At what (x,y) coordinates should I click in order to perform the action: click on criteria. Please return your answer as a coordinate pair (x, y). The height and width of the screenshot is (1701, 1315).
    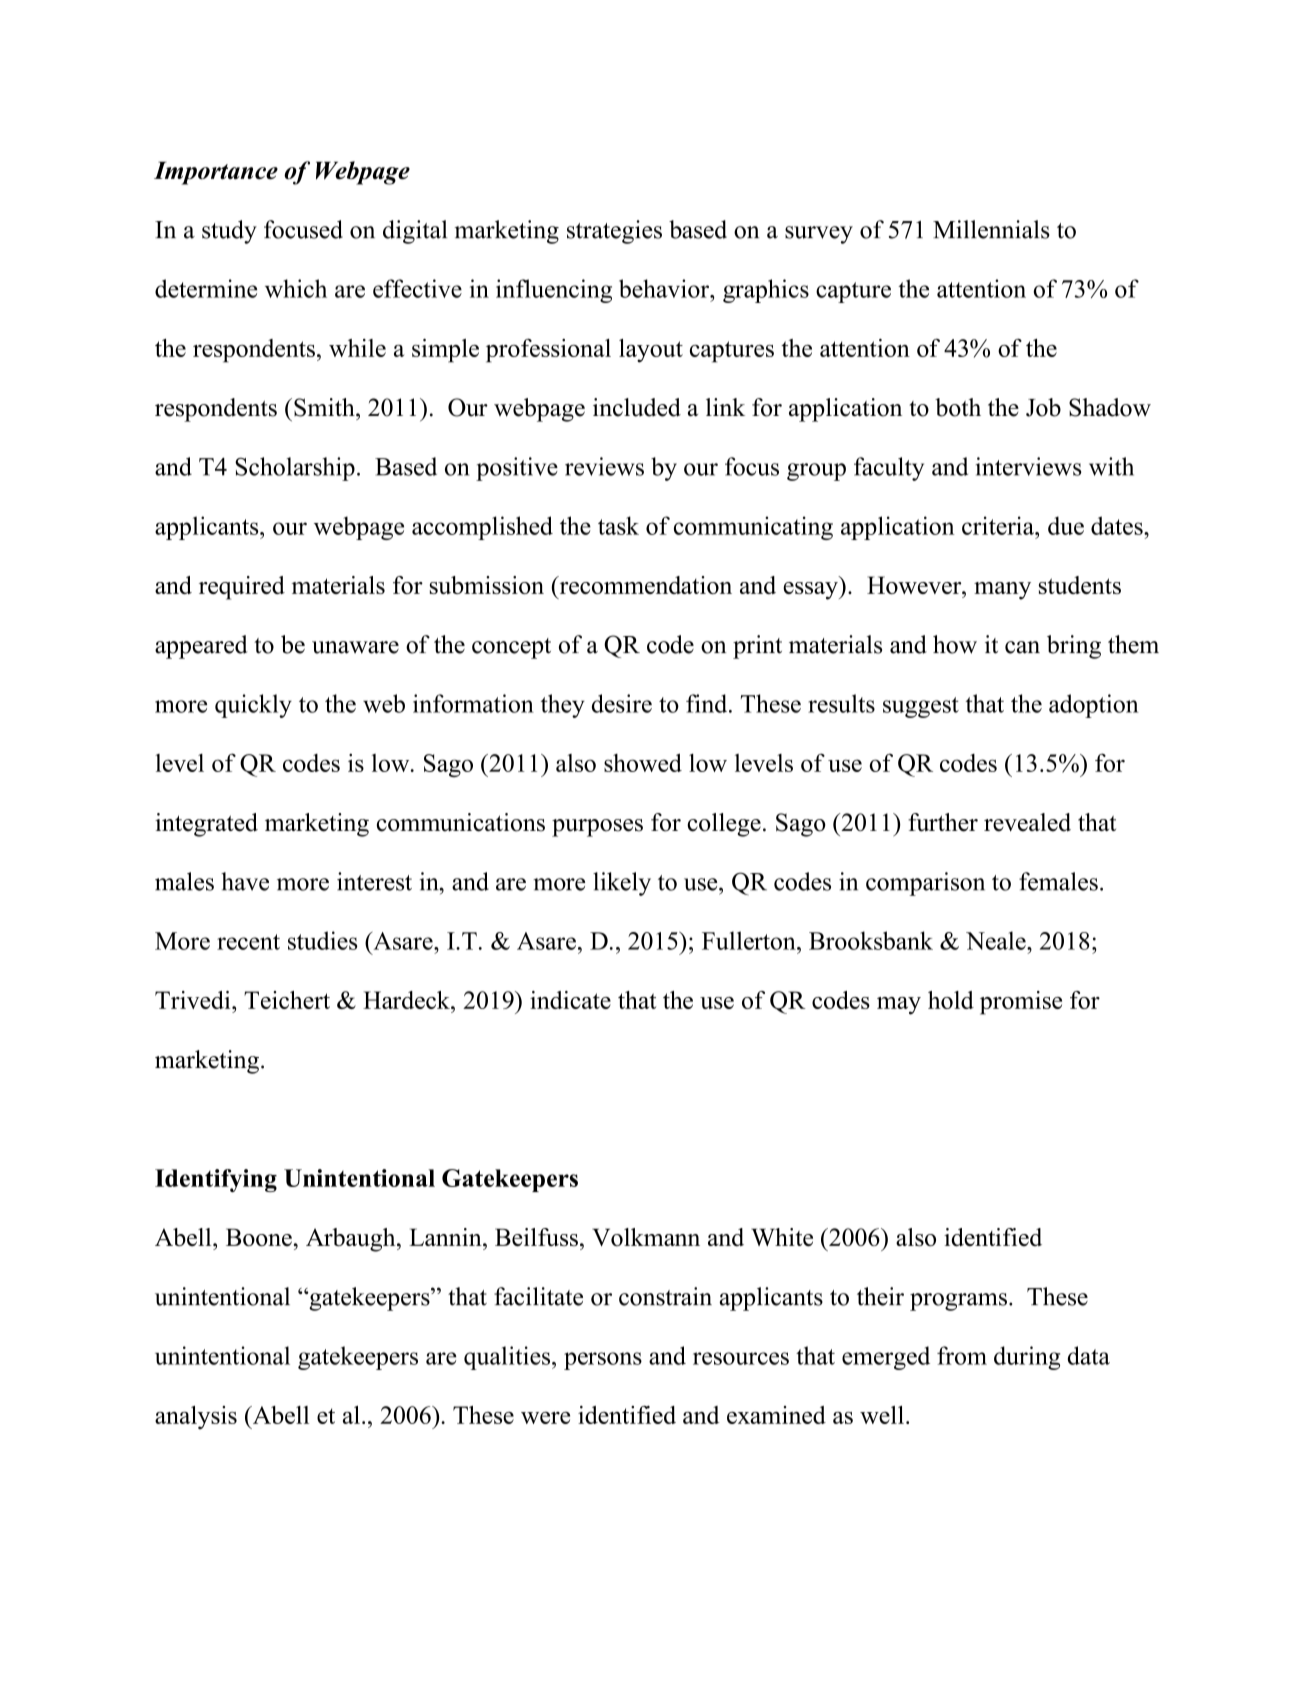
    Looking at the image, I should click on (999, 525).
